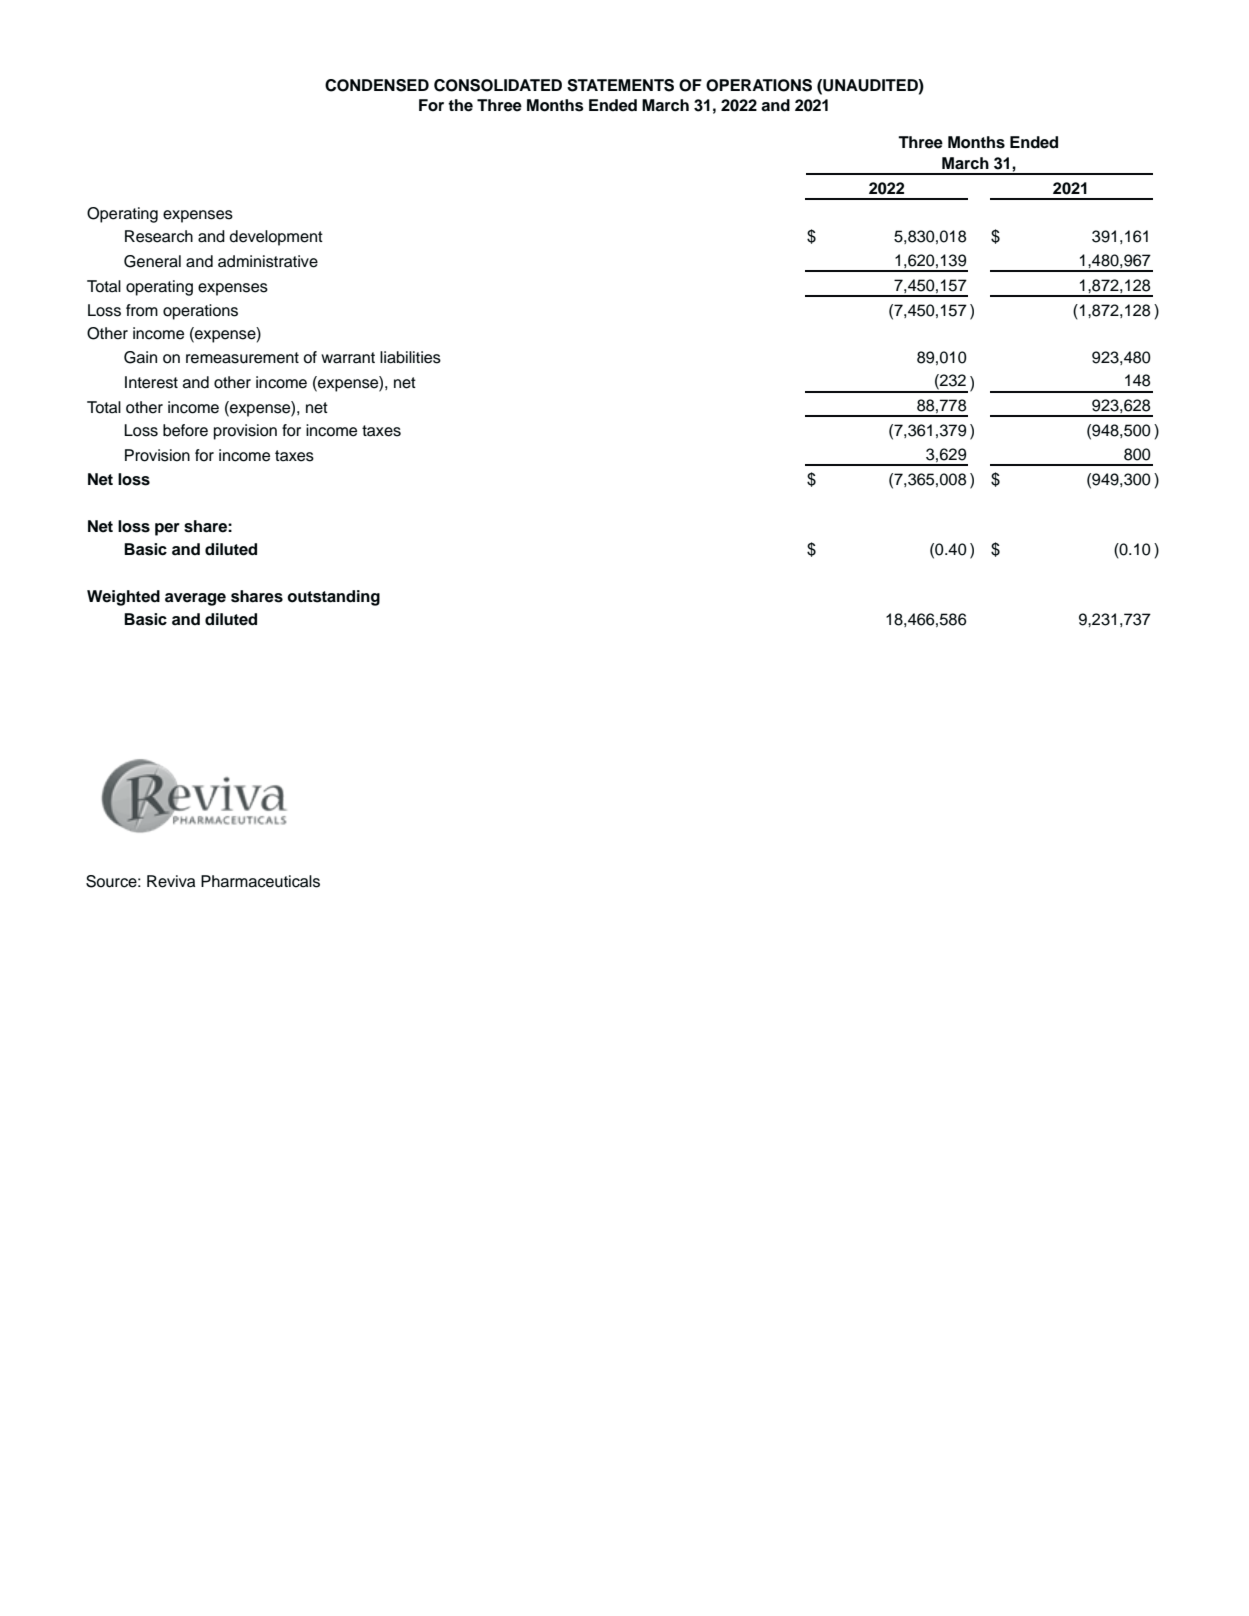 This screenshot has height=1616, width=1249. What do you see at coordinates (620, 85) in the screenshot?
I see `STATEMENTS` at bounding box center [620, 85].
